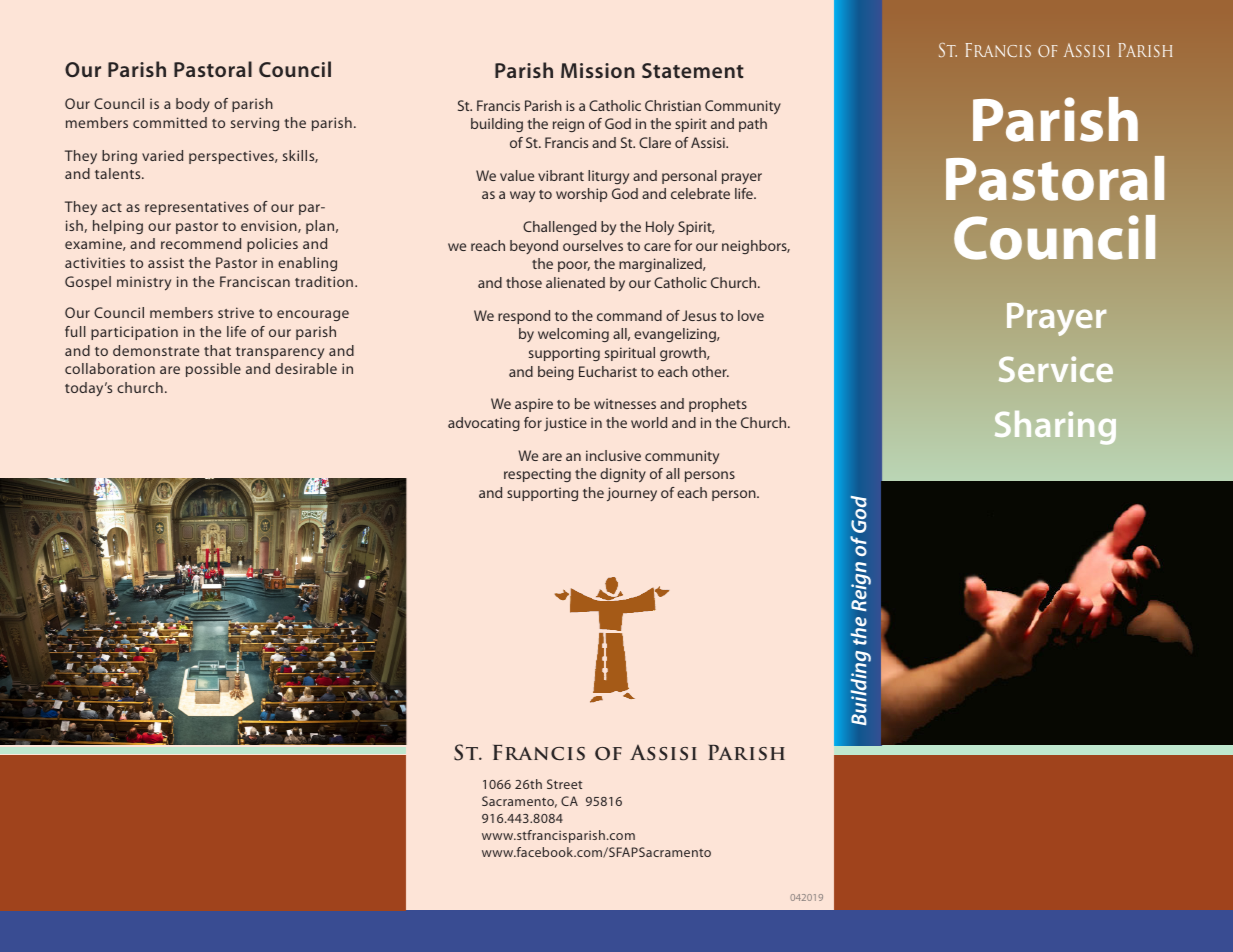 Image resolution: width=1233 pixels, height=952 pixels. I want to click on body, so click(193, 105).
